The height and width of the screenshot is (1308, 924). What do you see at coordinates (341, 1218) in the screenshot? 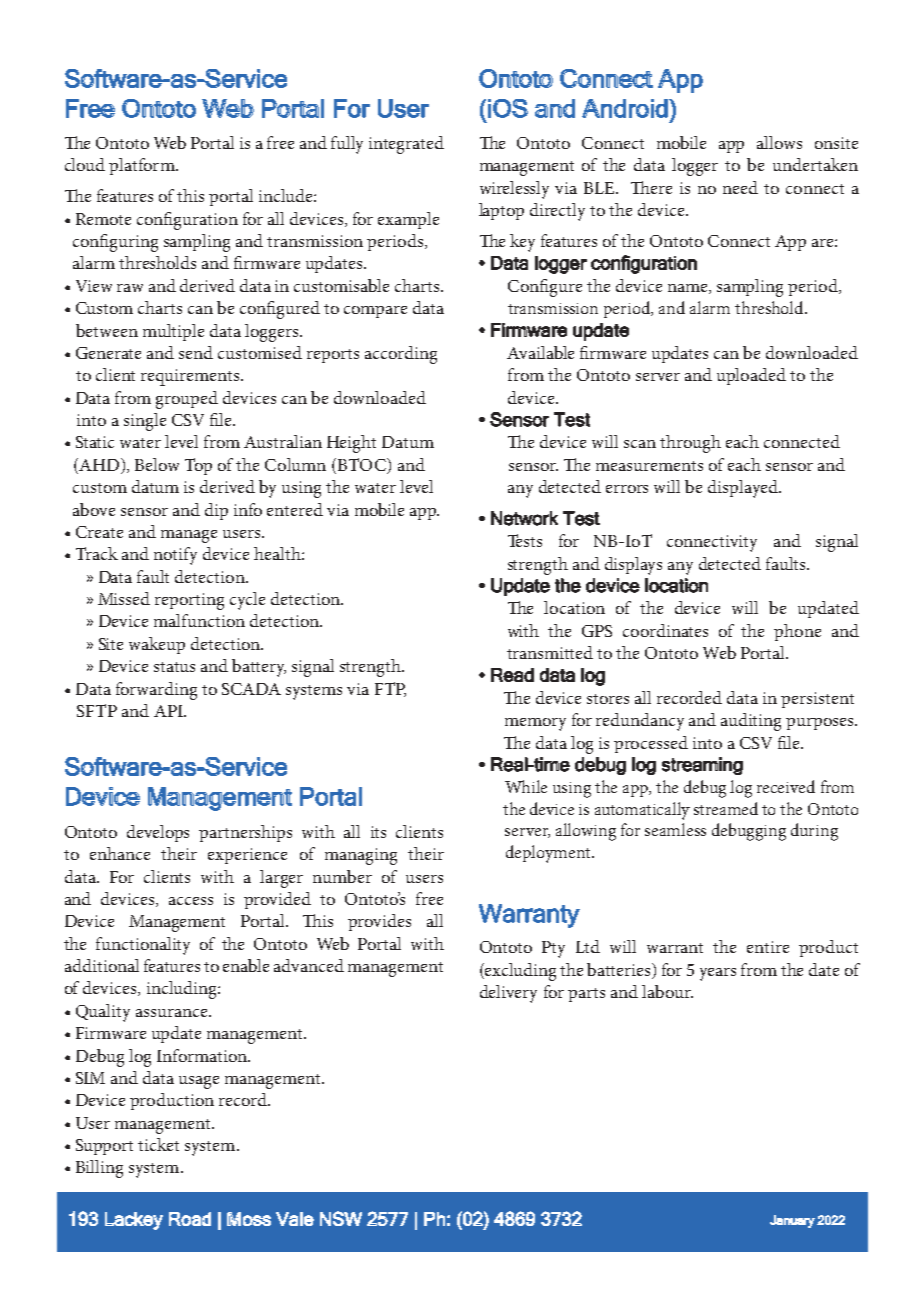
I see `NSW` at bounding box center [341, 1218].
